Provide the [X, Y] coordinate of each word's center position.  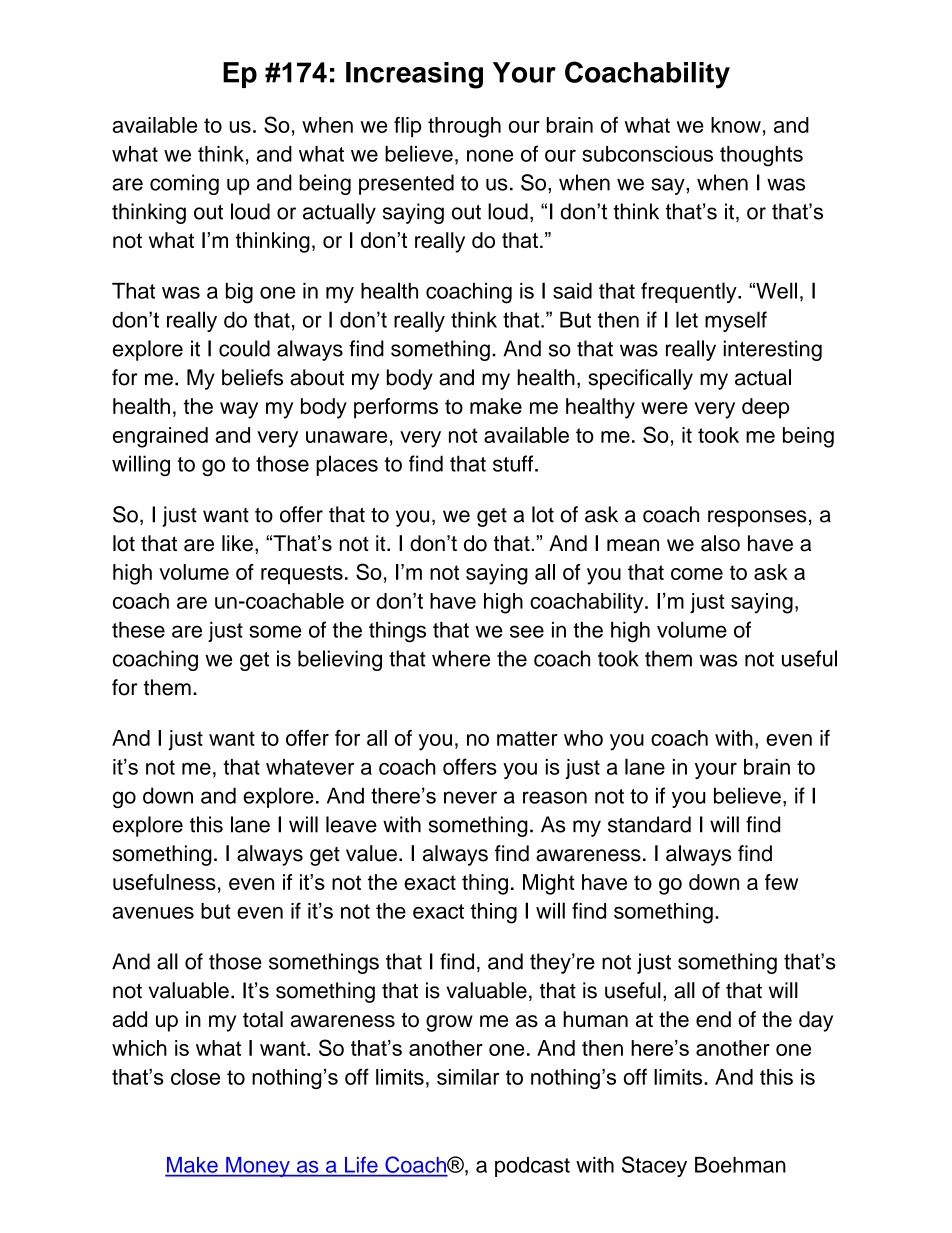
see [527, 631]
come [697, 574]
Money [258, 1167]
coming [184, 184]
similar [468, 1077]
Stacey [654, 1166]
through [464, 127]
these [138, 629]
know [736, 125]
